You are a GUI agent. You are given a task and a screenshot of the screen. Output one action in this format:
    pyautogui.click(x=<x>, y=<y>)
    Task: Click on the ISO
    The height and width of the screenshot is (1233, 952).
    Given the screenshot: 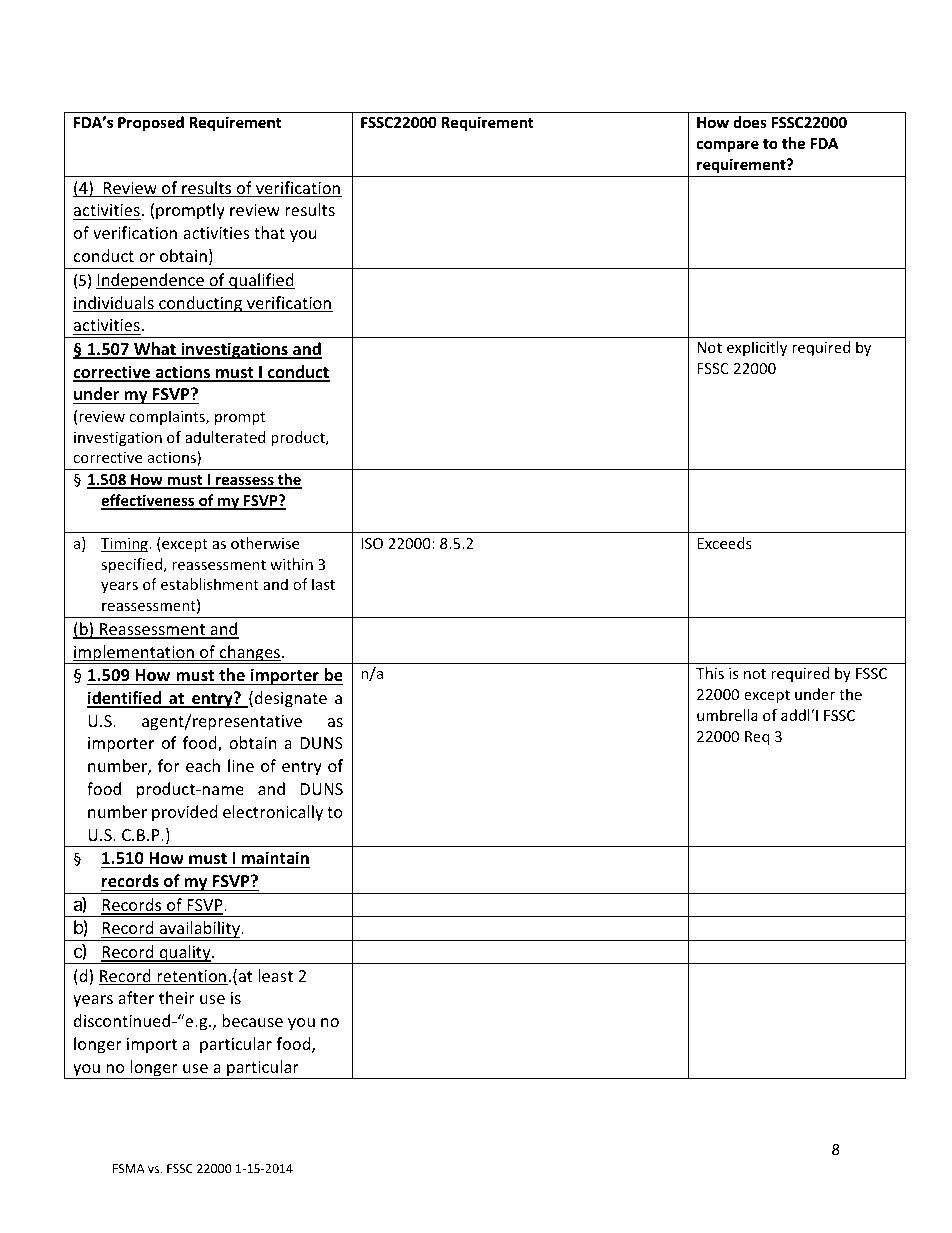 What is the action you would take?
    pyautogui.click(x=372, y=543)
